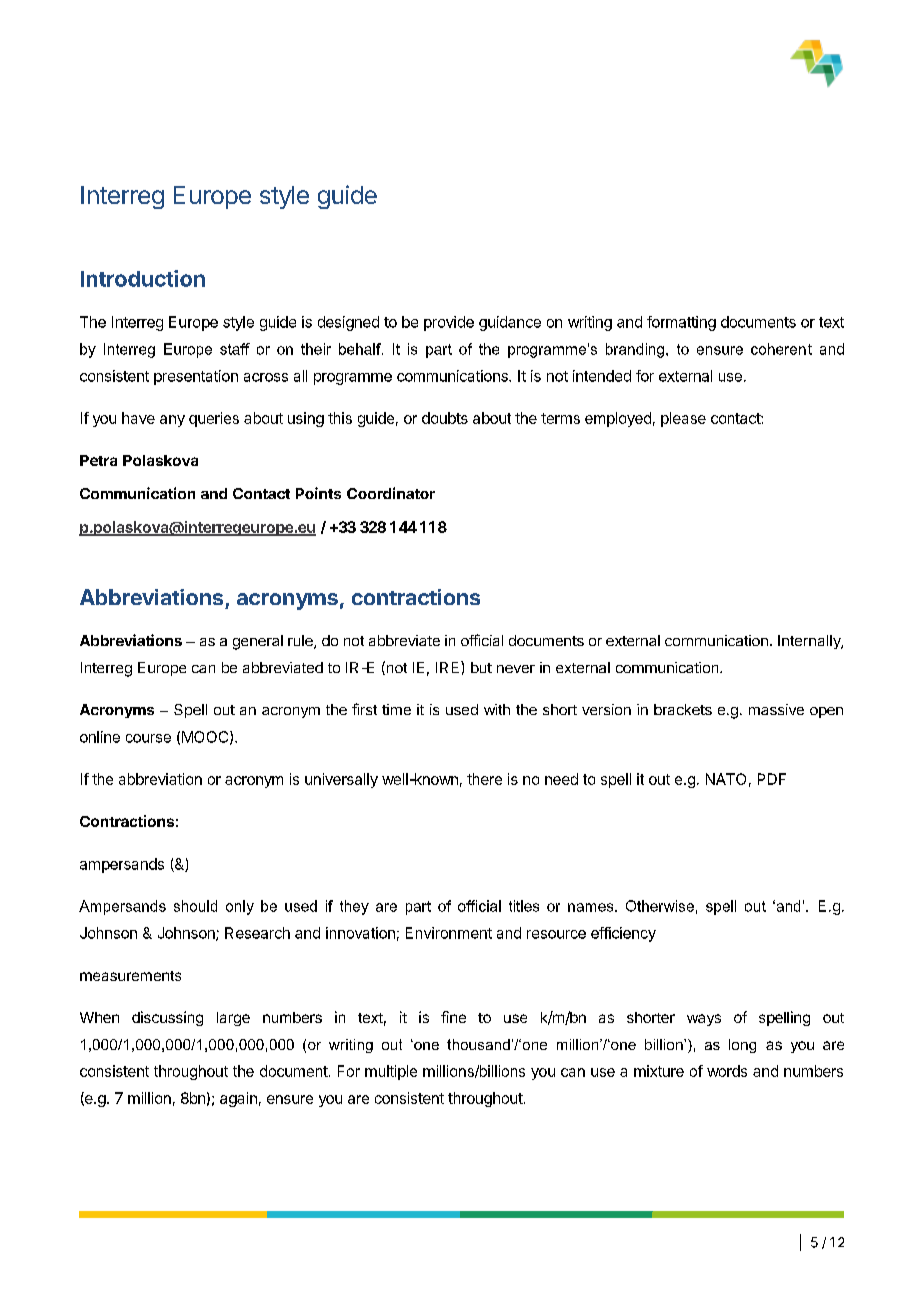  What do you see at coordinates (195, 906) in the image?
I see `should` at bounding box center [195, 906].
